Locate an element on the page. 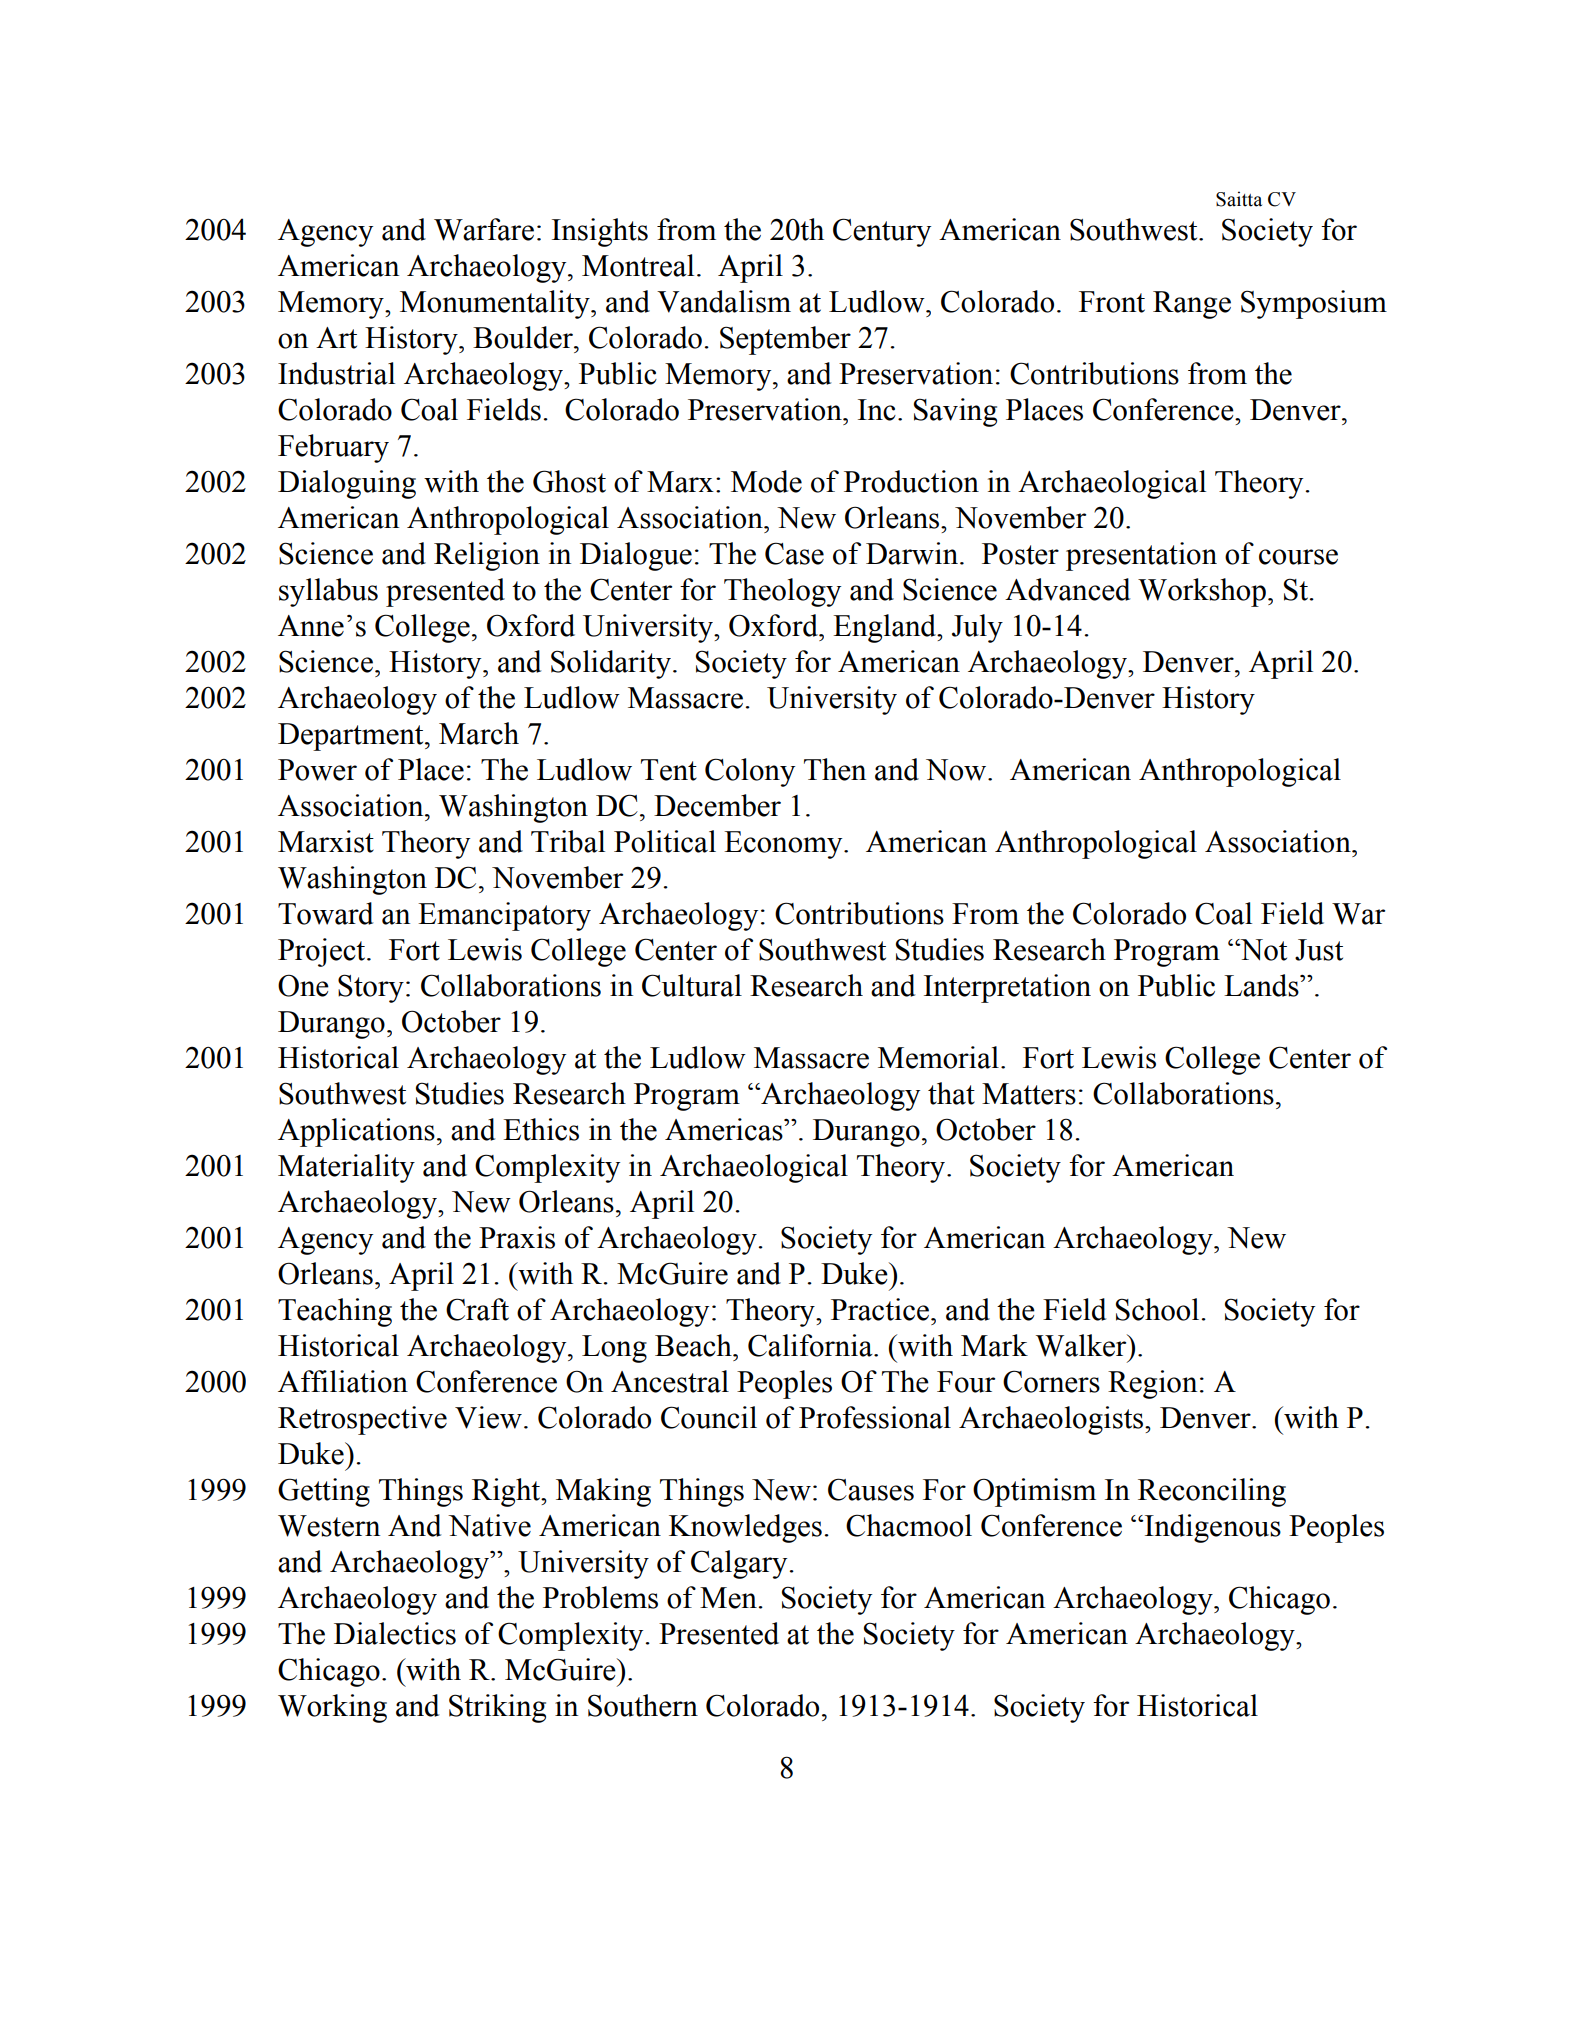  Warfare is located at coordinates (484, 229).
